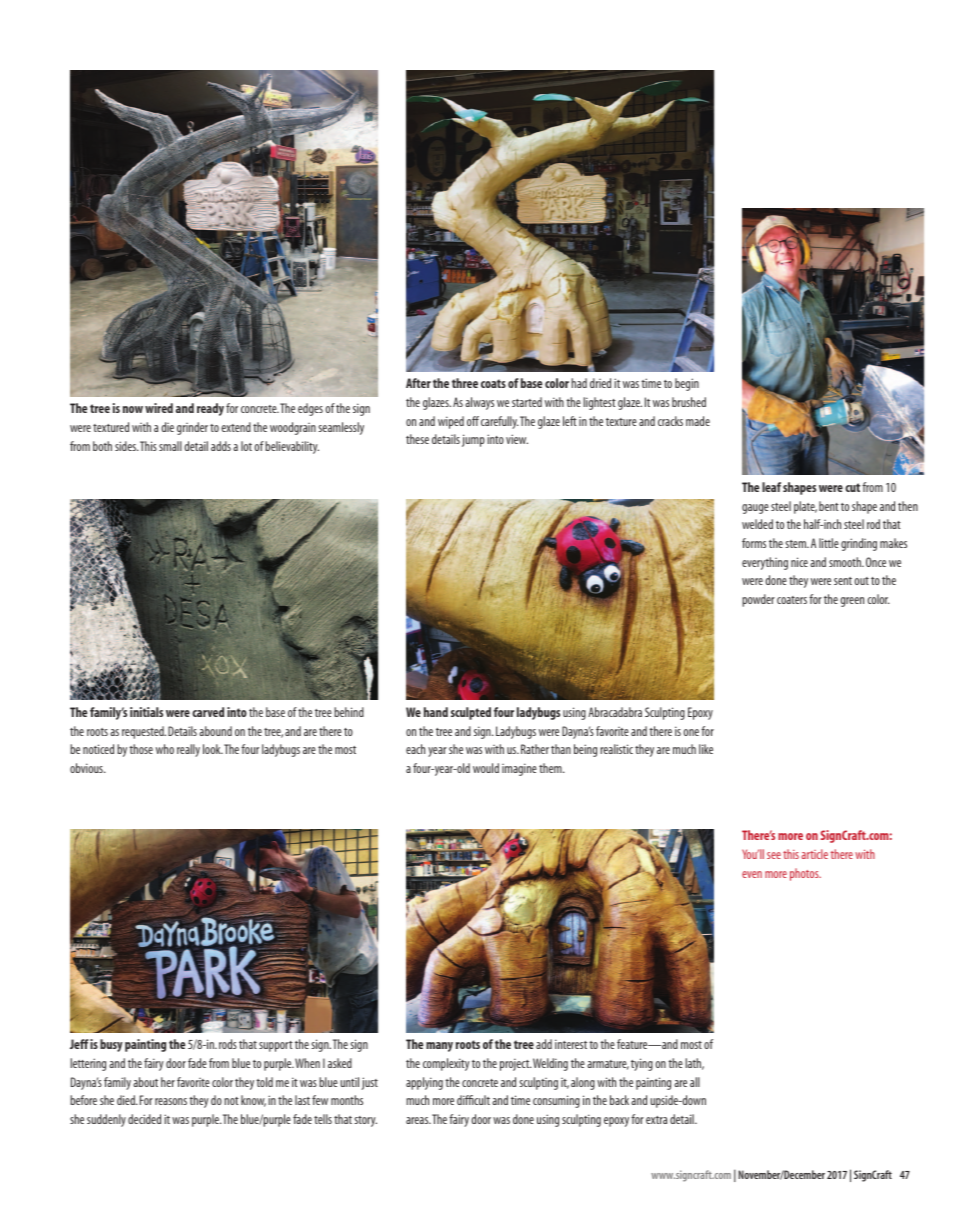 The width and height of the screenshot is (980, 1219). I want to click on made, so click(698, 421).
